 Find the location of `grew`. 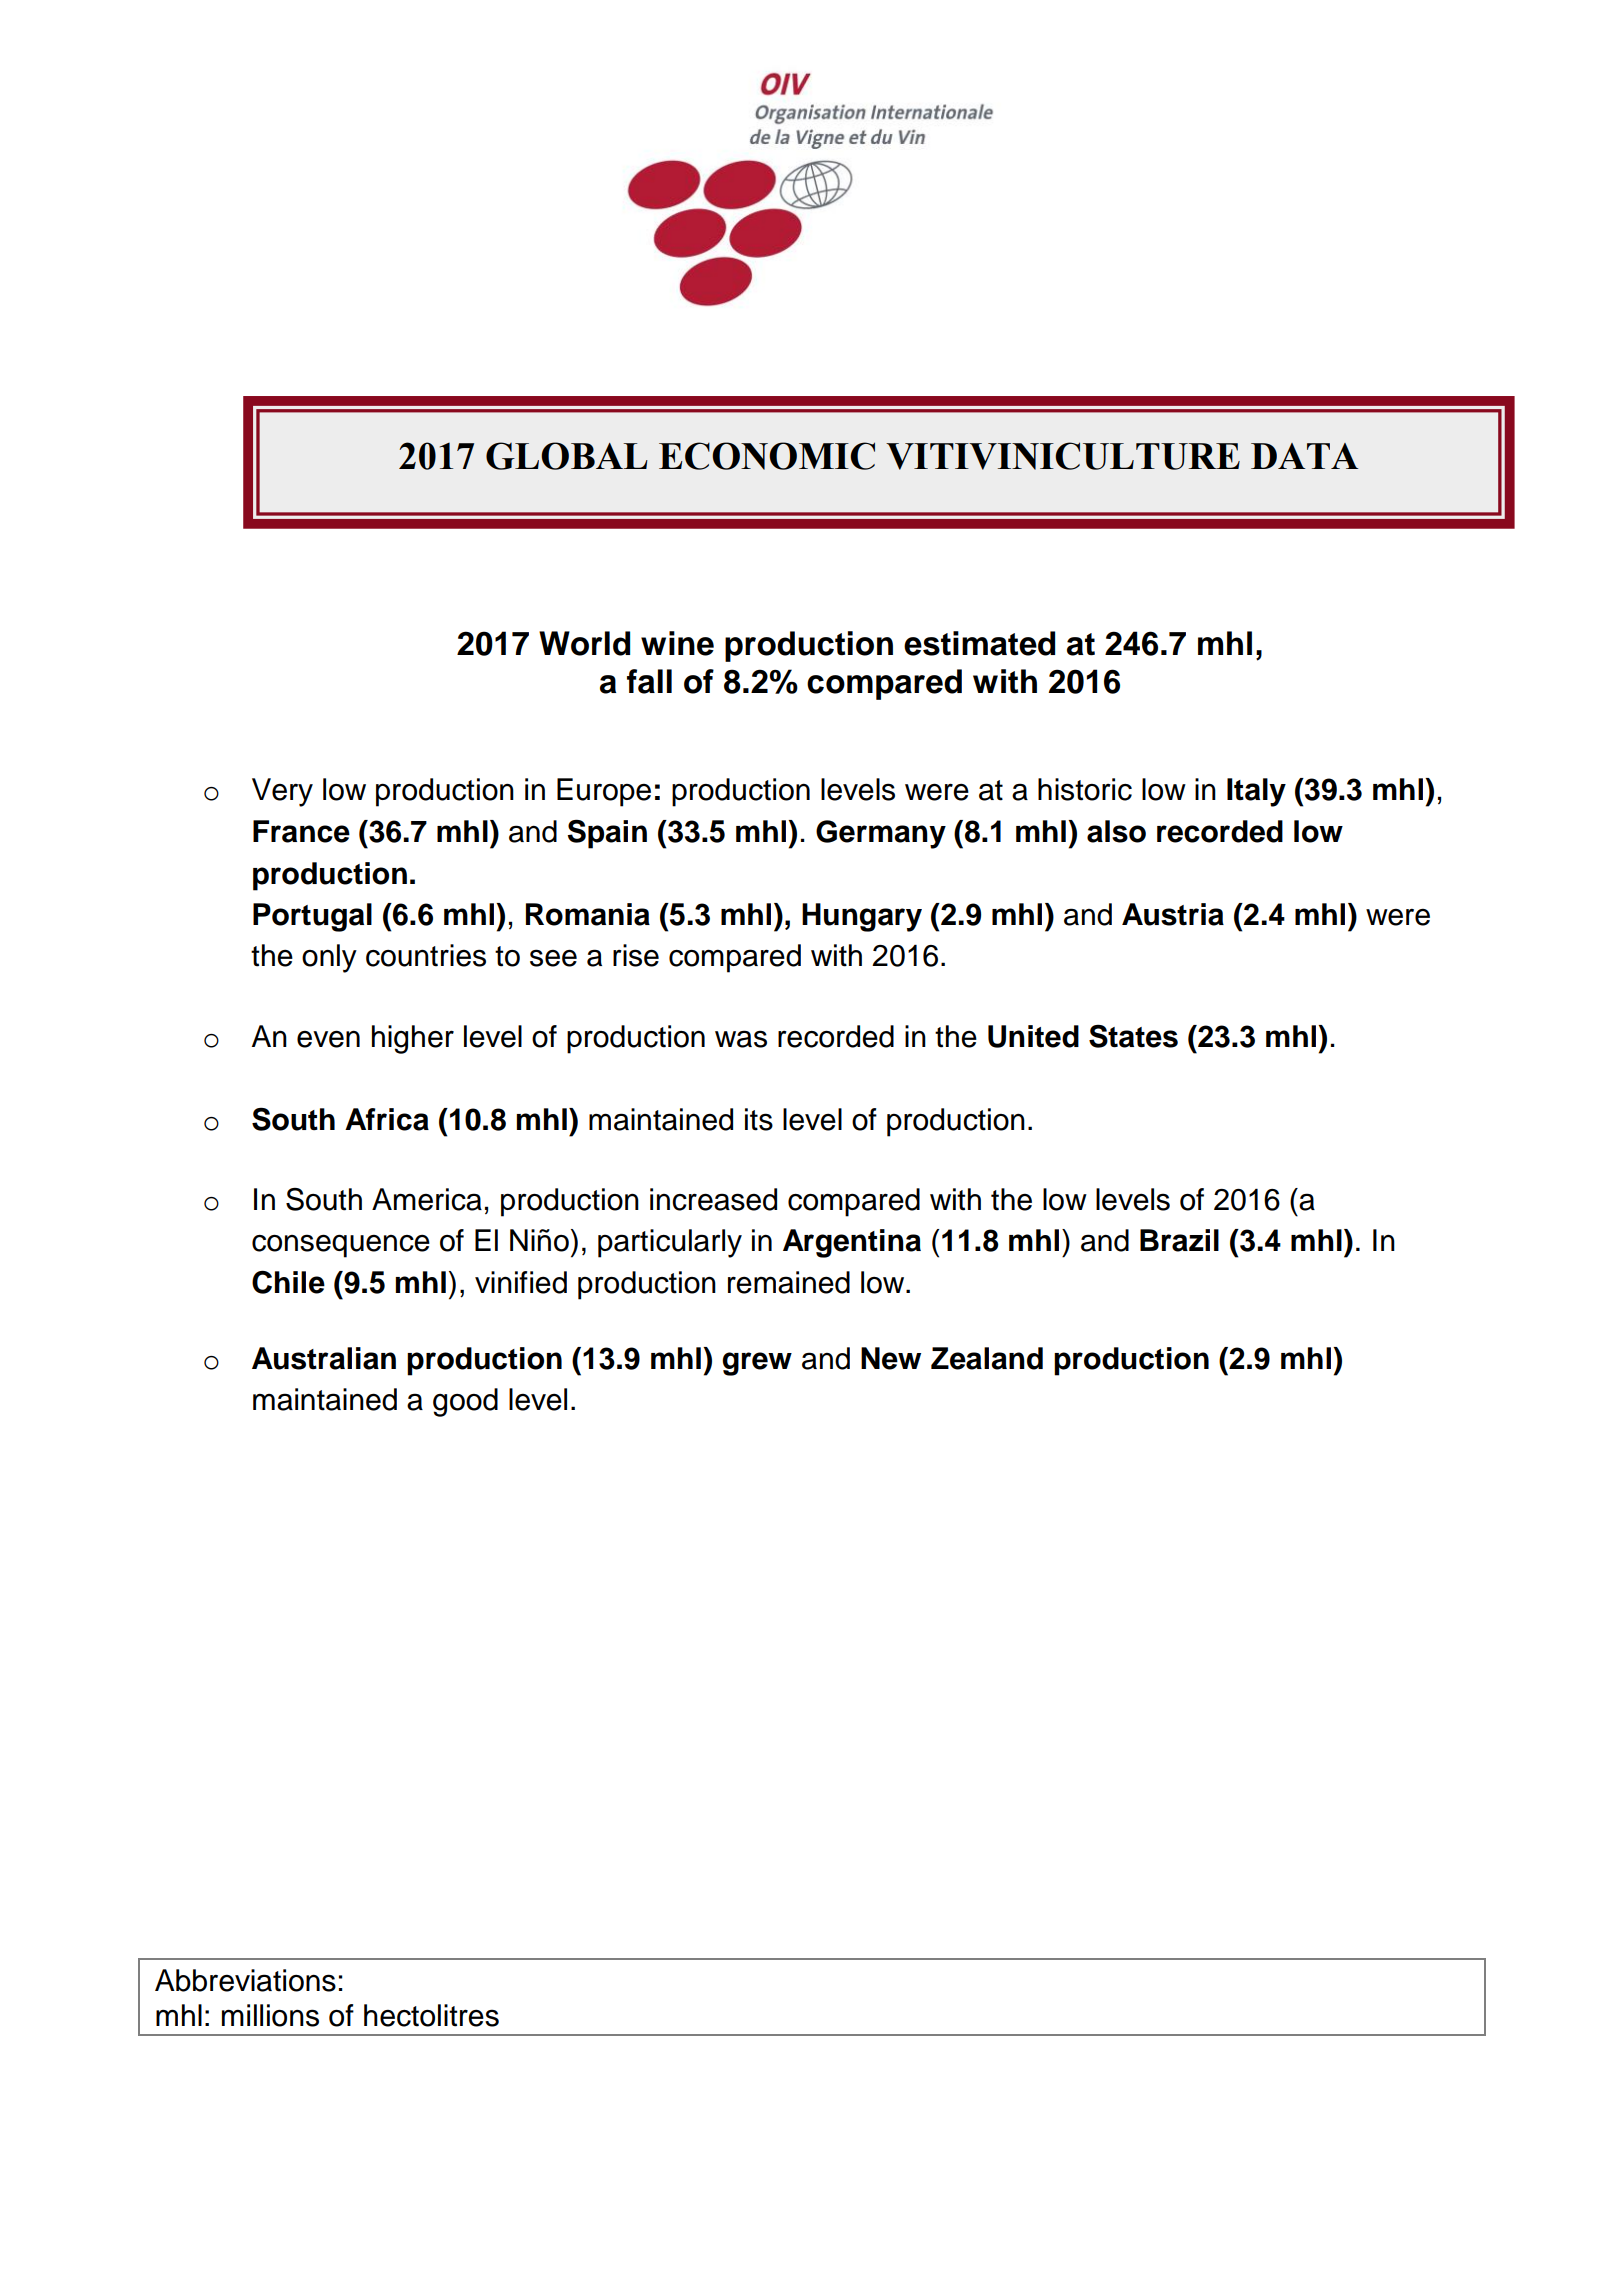

grew is located at coordinates (757, 1364).
